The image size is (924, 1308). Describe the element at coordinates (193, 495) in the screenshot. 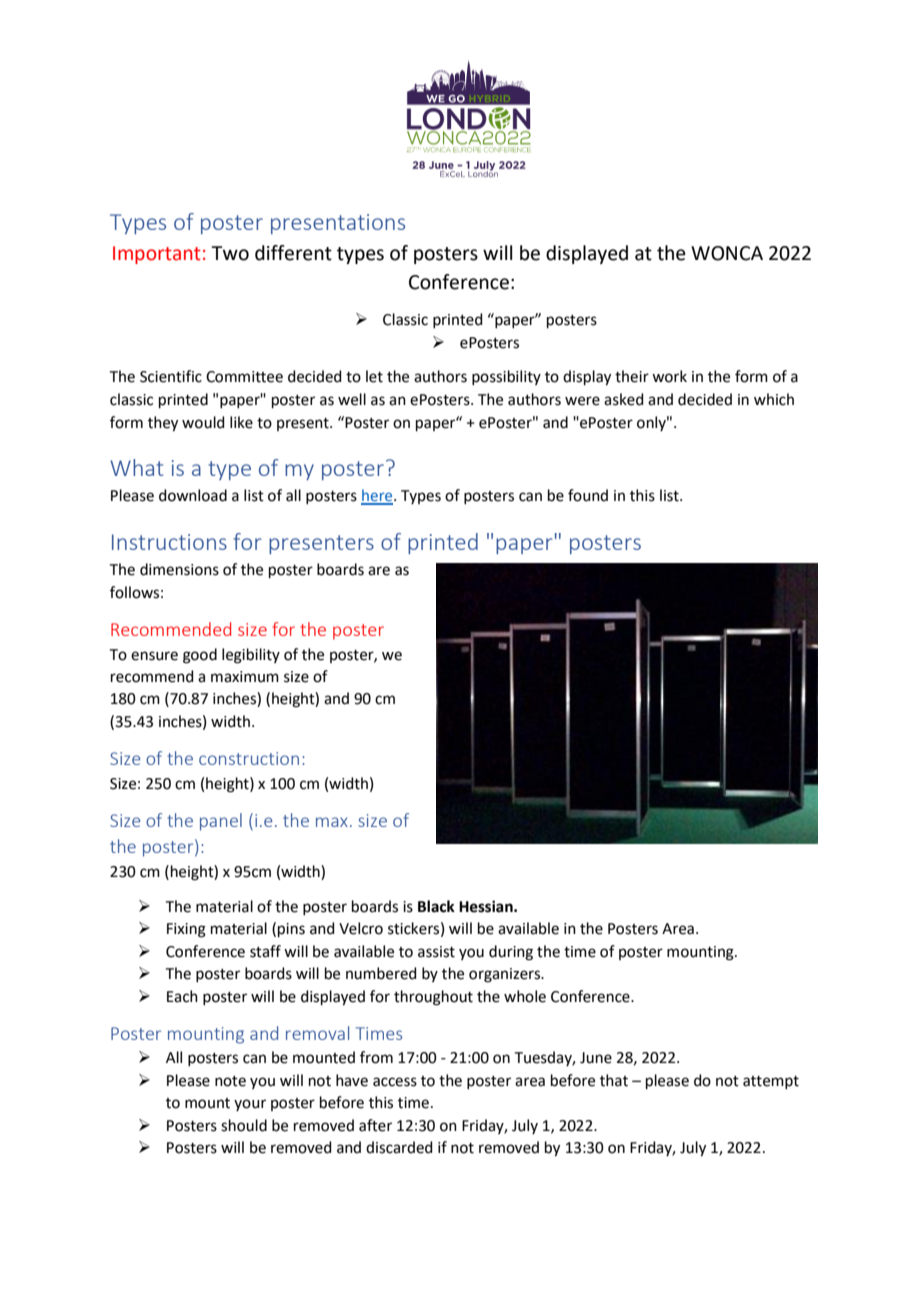

I see `download` at that location.
